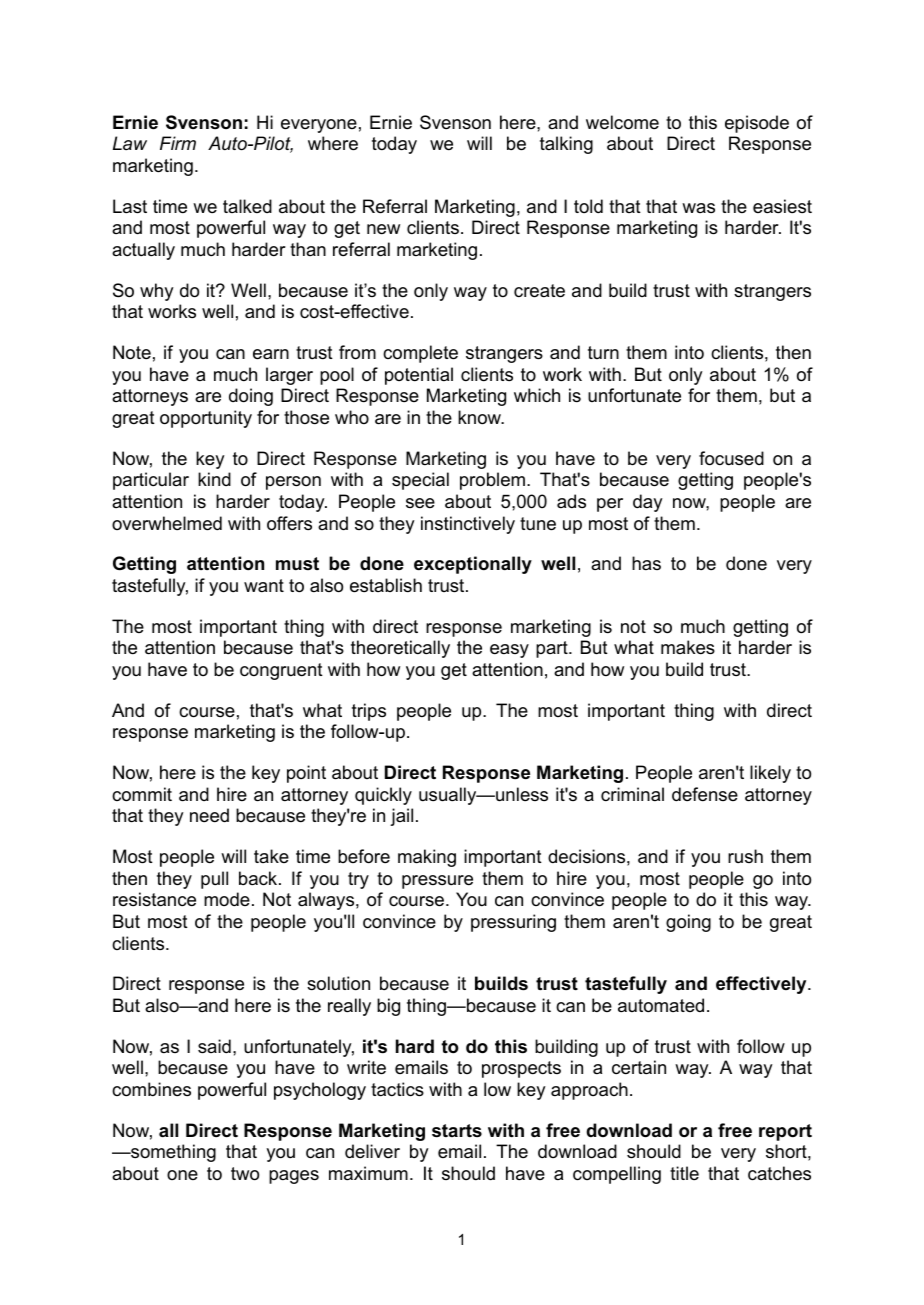  I want to click on Firm, so click(178, 143).
